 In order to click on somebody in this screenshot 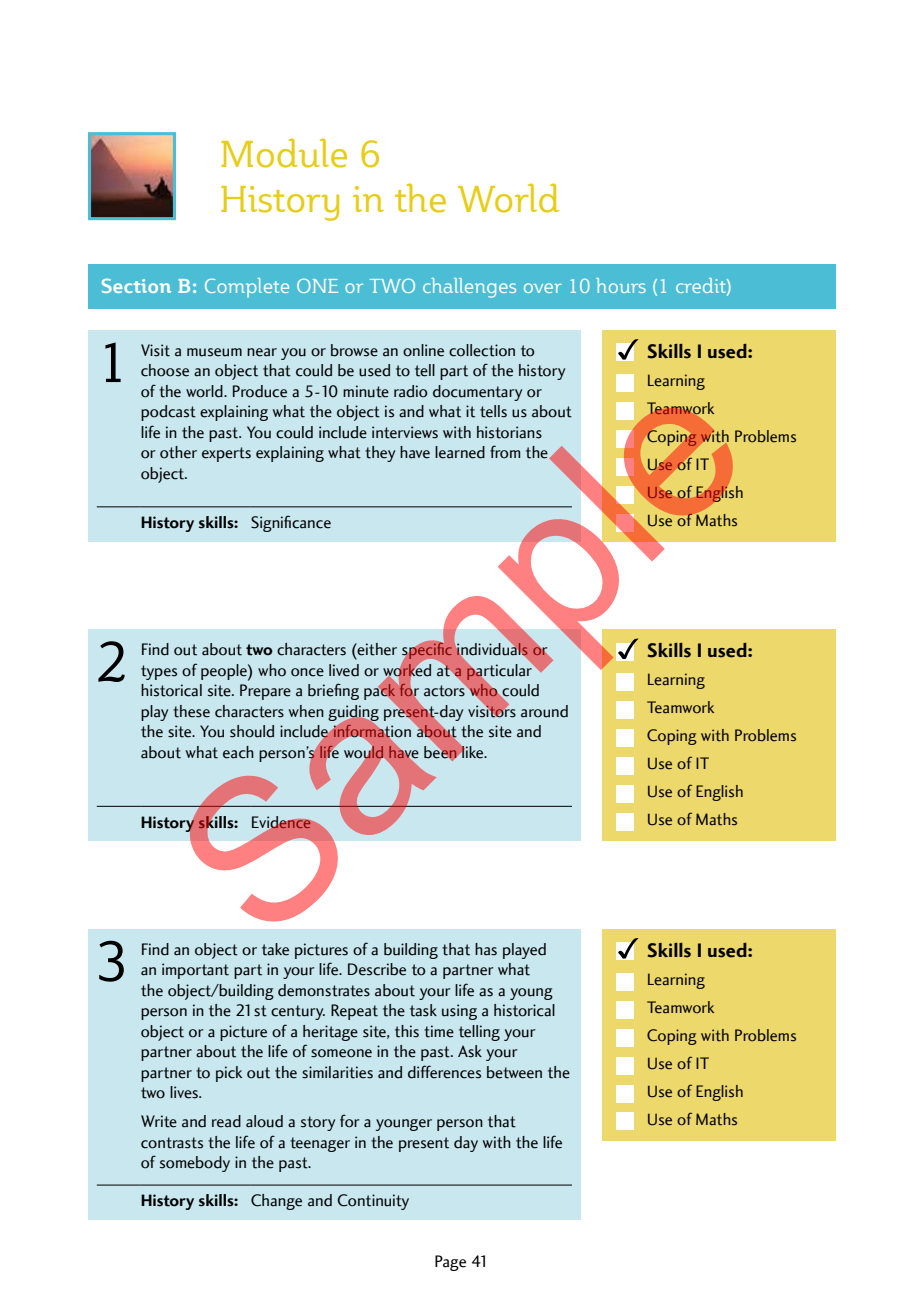, I will do `click(195, 1164)`.
